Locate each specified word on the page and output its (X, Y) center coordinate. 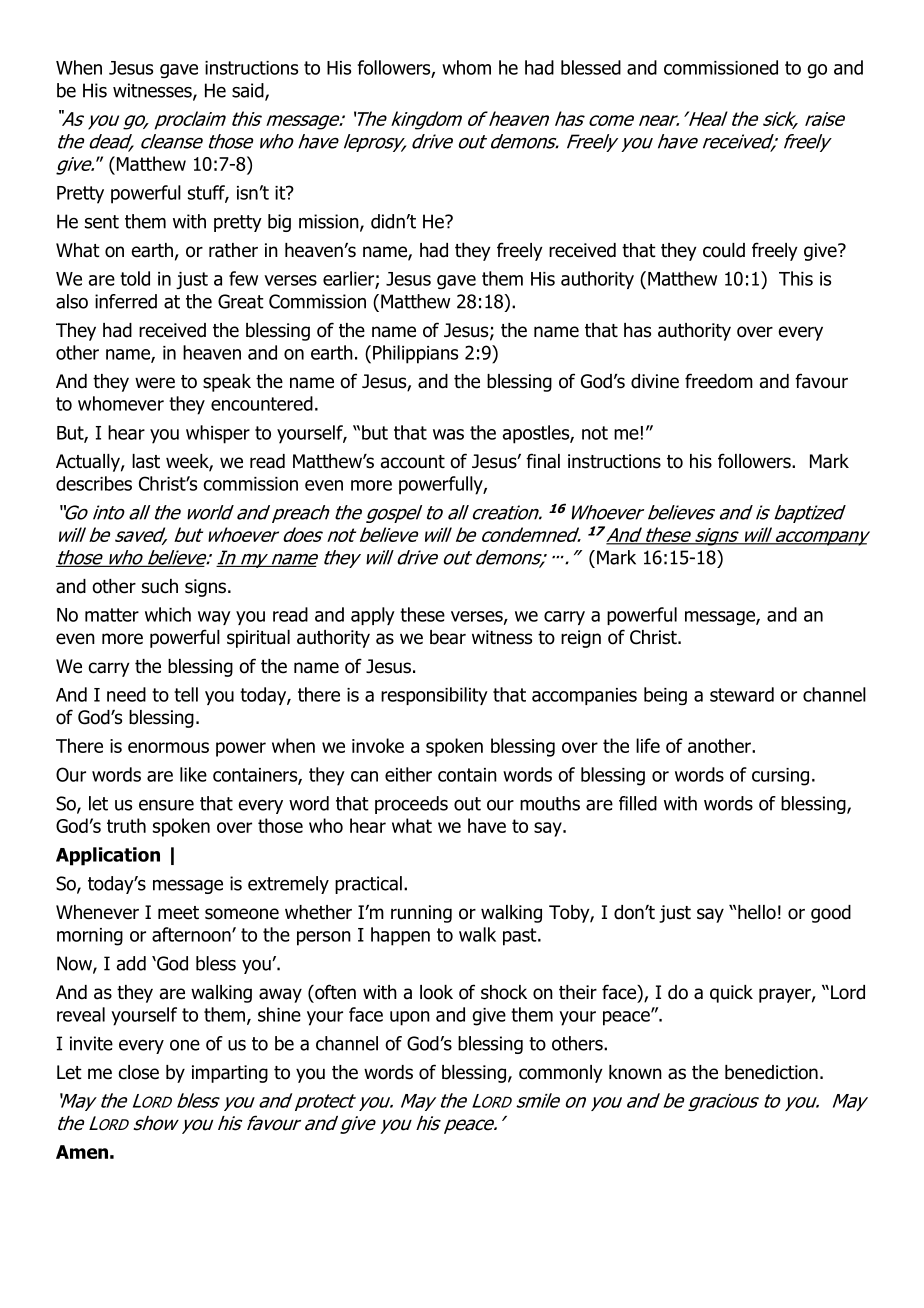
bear (448, 637)
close (139, 1072)
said (249, 91)
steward (742, 694)
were (155, 383)
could (724, 250)
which (168, 614)
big (279, 223)
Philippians (415, 354)
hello (756, 912)
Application (108, 856)
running (421, 914)
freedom (719, 381)
